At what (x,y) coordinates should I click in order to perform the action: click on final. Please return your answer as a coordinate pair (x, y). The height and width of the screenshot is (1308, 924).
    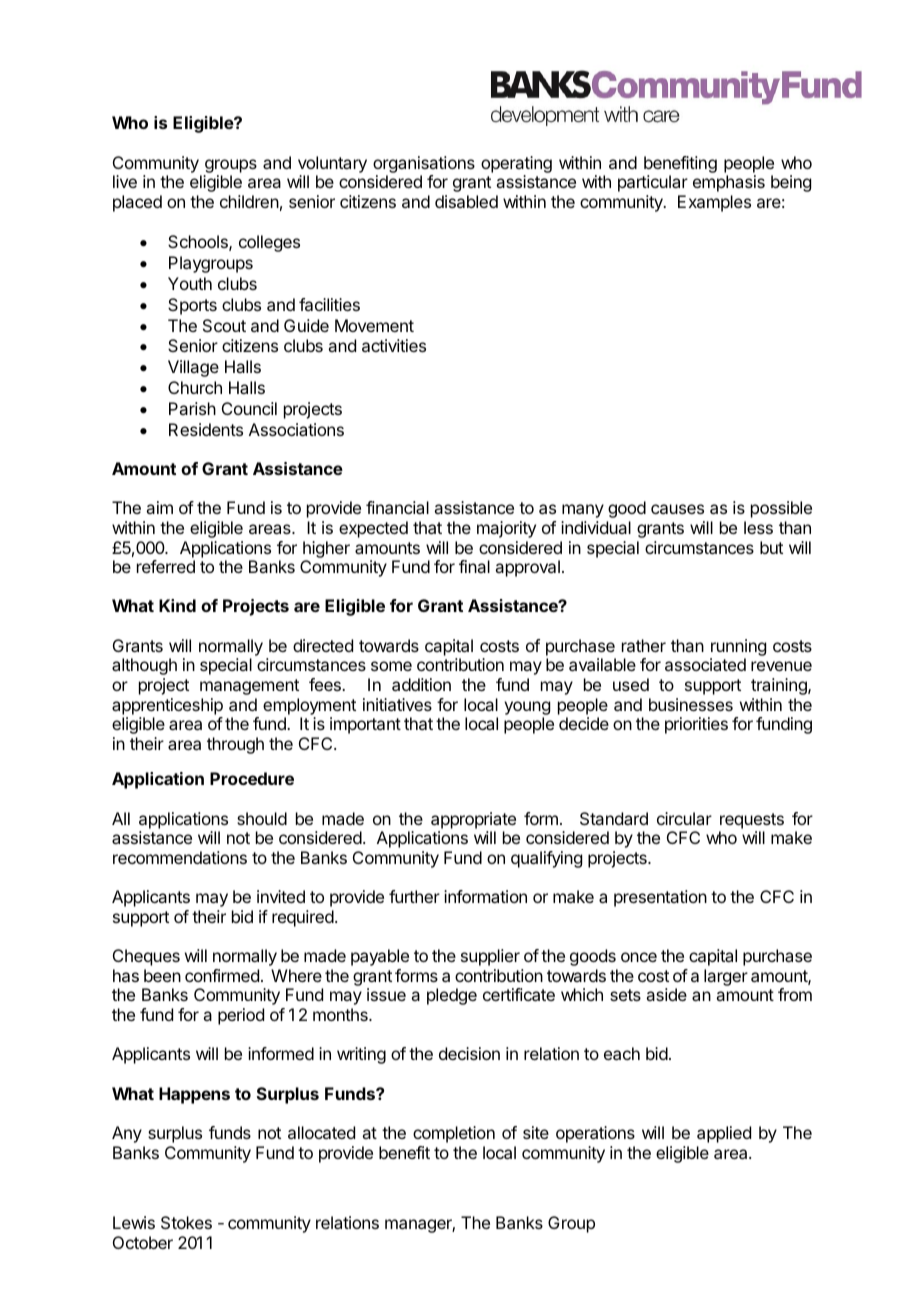
    Looking at the image, I should click on (474, 566).
